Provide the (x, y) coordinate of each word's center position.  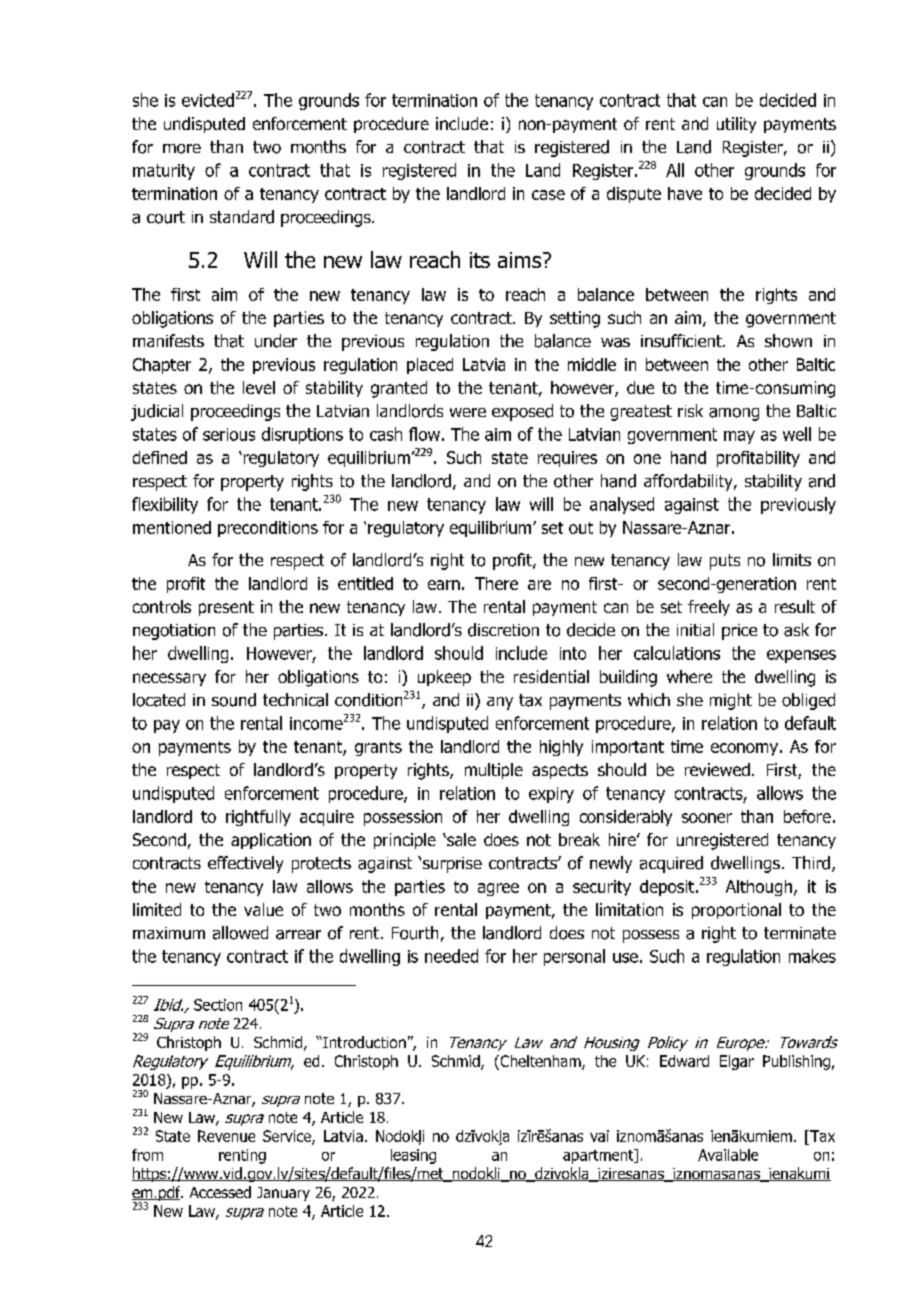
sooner (707, 818)
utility (736, 125)
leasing (413, 1156)
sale (460, 839)
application (271, 841)
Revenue (226, 1136)
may (739, 437)
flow (424, 434)
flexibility (165, 505)
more (182, 149)
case (548, 195)
